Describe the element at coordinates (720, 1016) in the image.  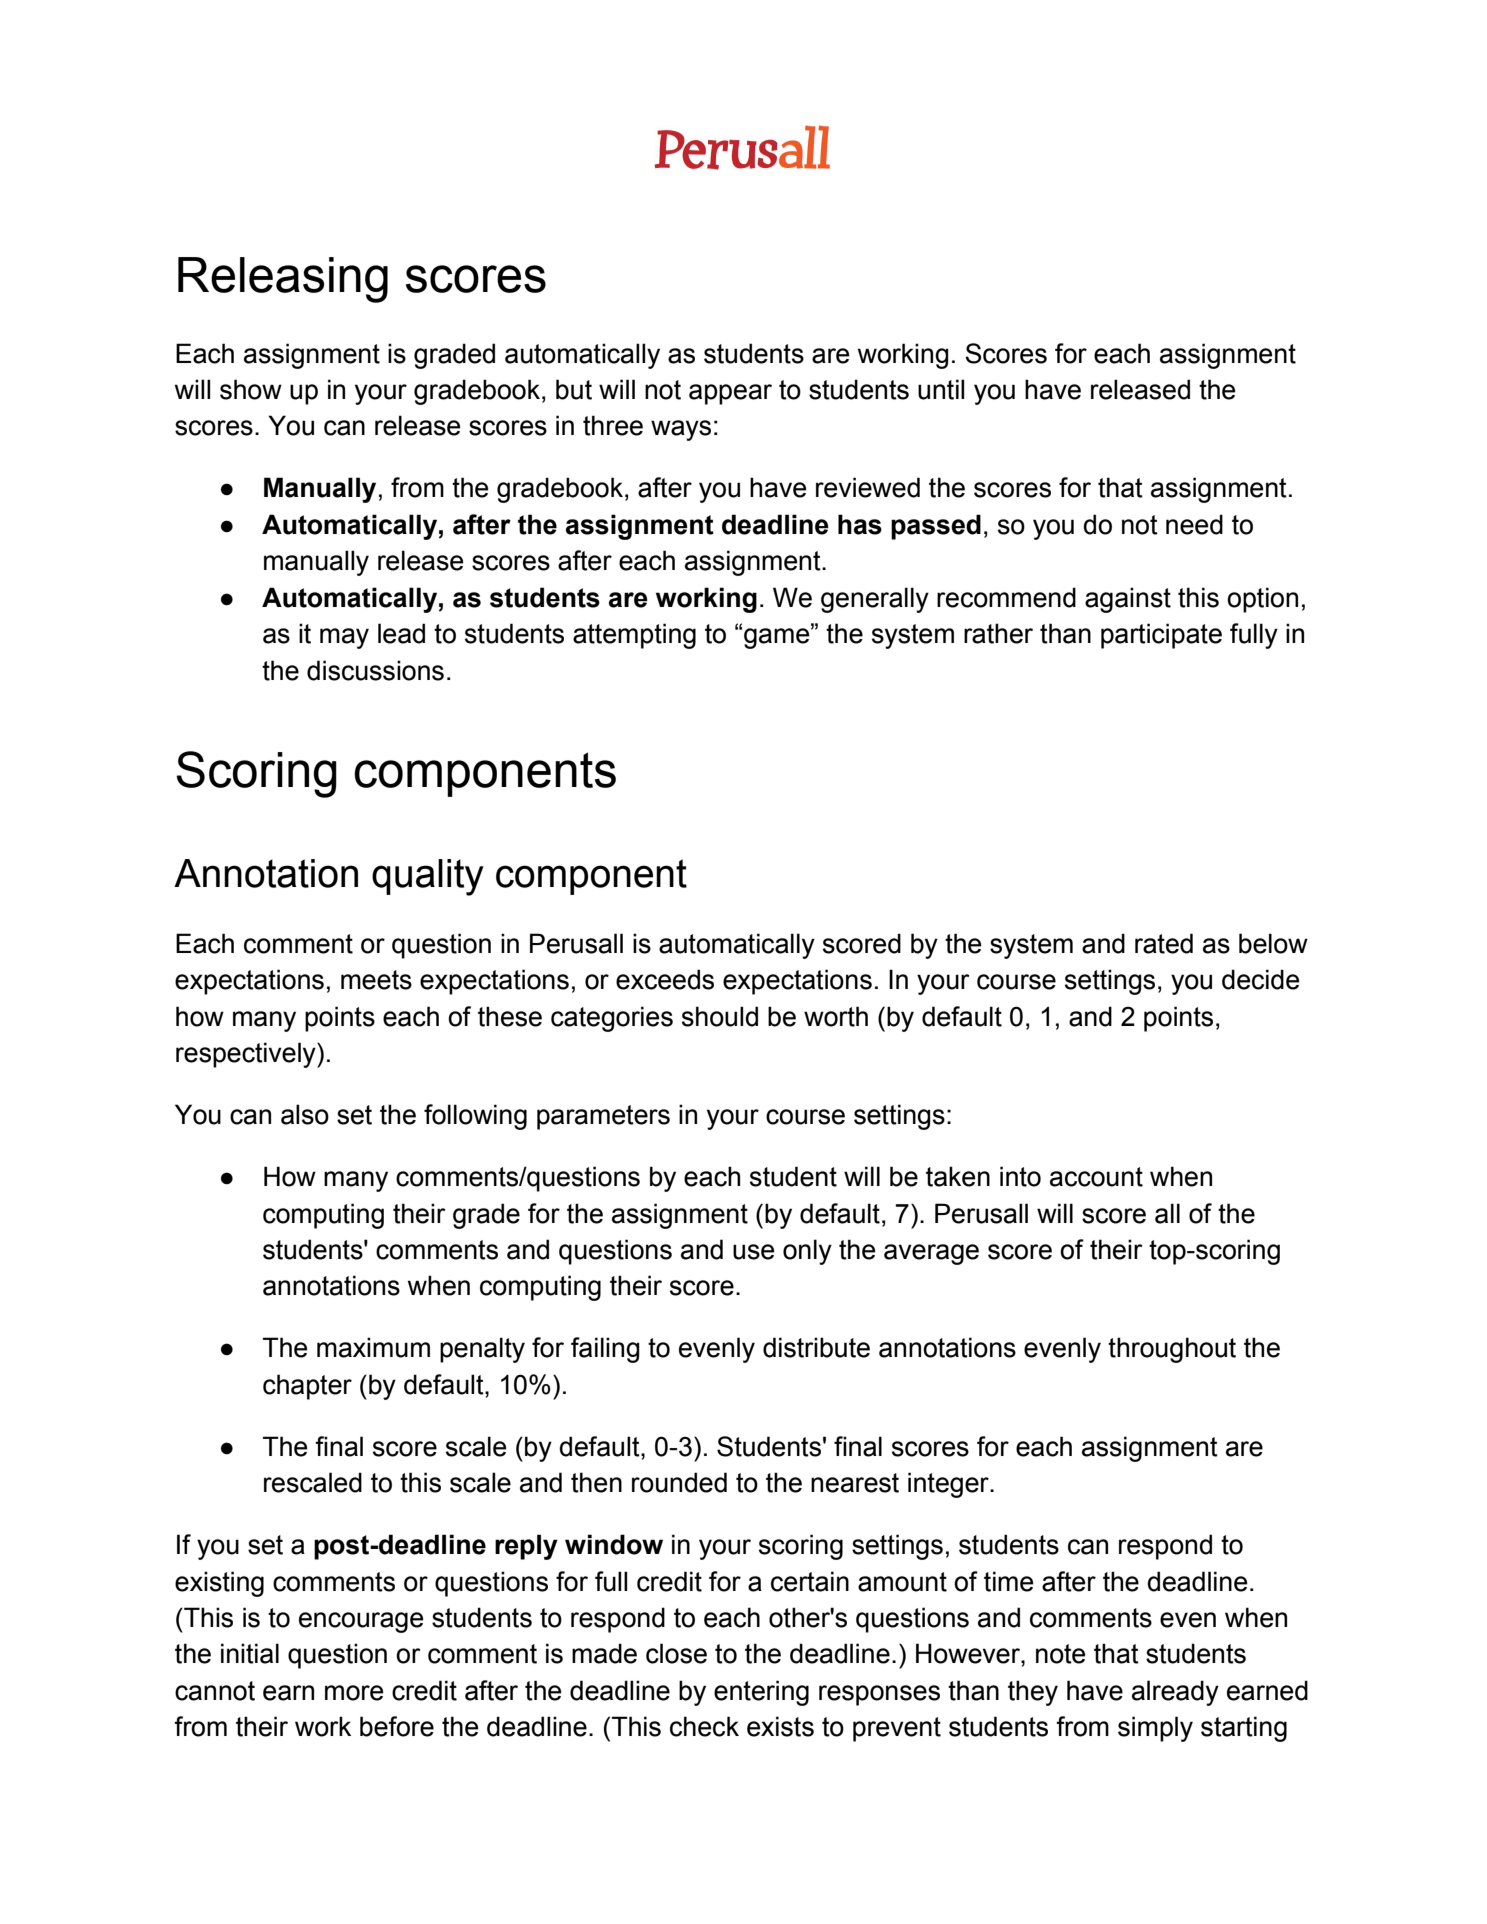
I see `should` at that location.
